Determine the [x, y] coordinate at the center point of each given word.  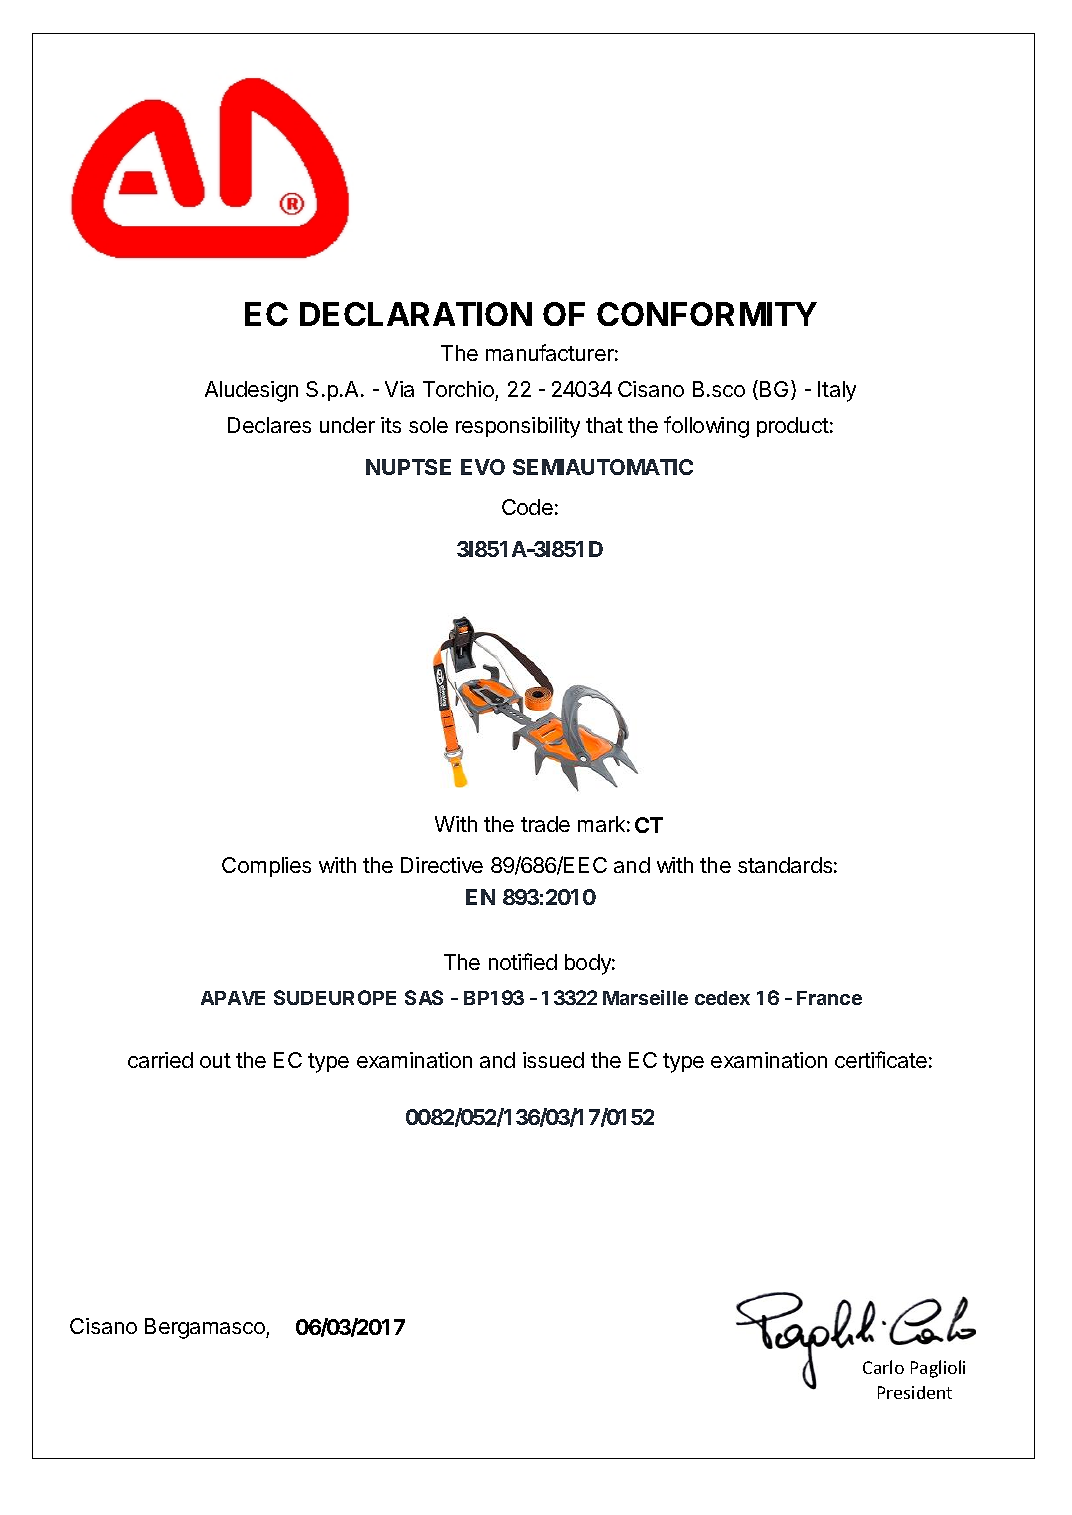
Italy [837, 391]
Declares [269, 425]
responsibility [518, 427]
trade [545, 824]
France [829, 998]
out [215, 1060]
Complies [266, 867]
